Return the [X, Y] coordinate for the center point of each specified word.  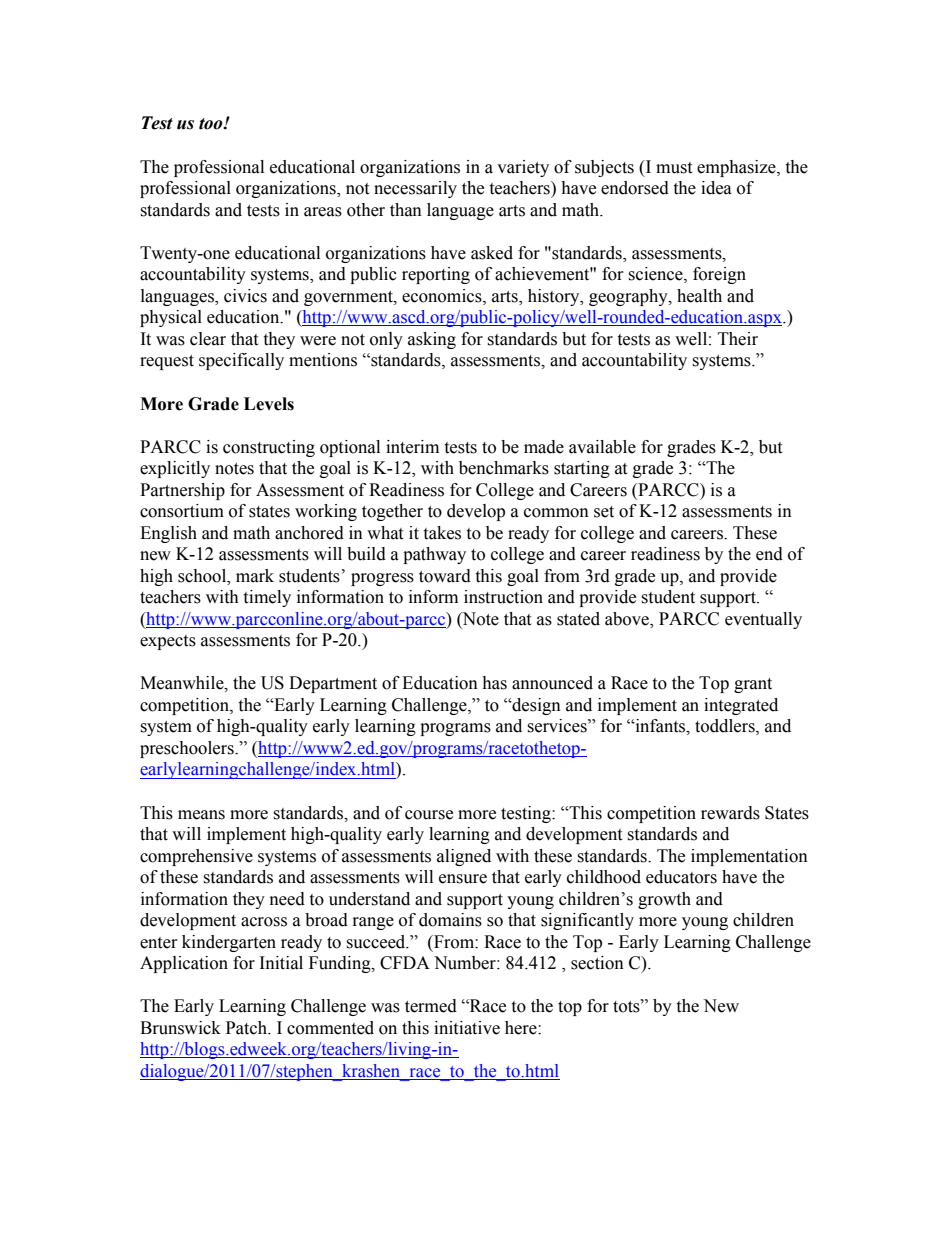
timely [267, 598]
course [429, 815]
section [597, 963]
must [674, 168]
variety [523, 168]
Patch [247, 1028]
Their [738, 339]
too [212, 124]
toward [445, 576]
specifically [241, 361]
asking [432, 340]
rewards [730, 813]
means [201, 815]
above [628, 619]
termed [431, 1006]
